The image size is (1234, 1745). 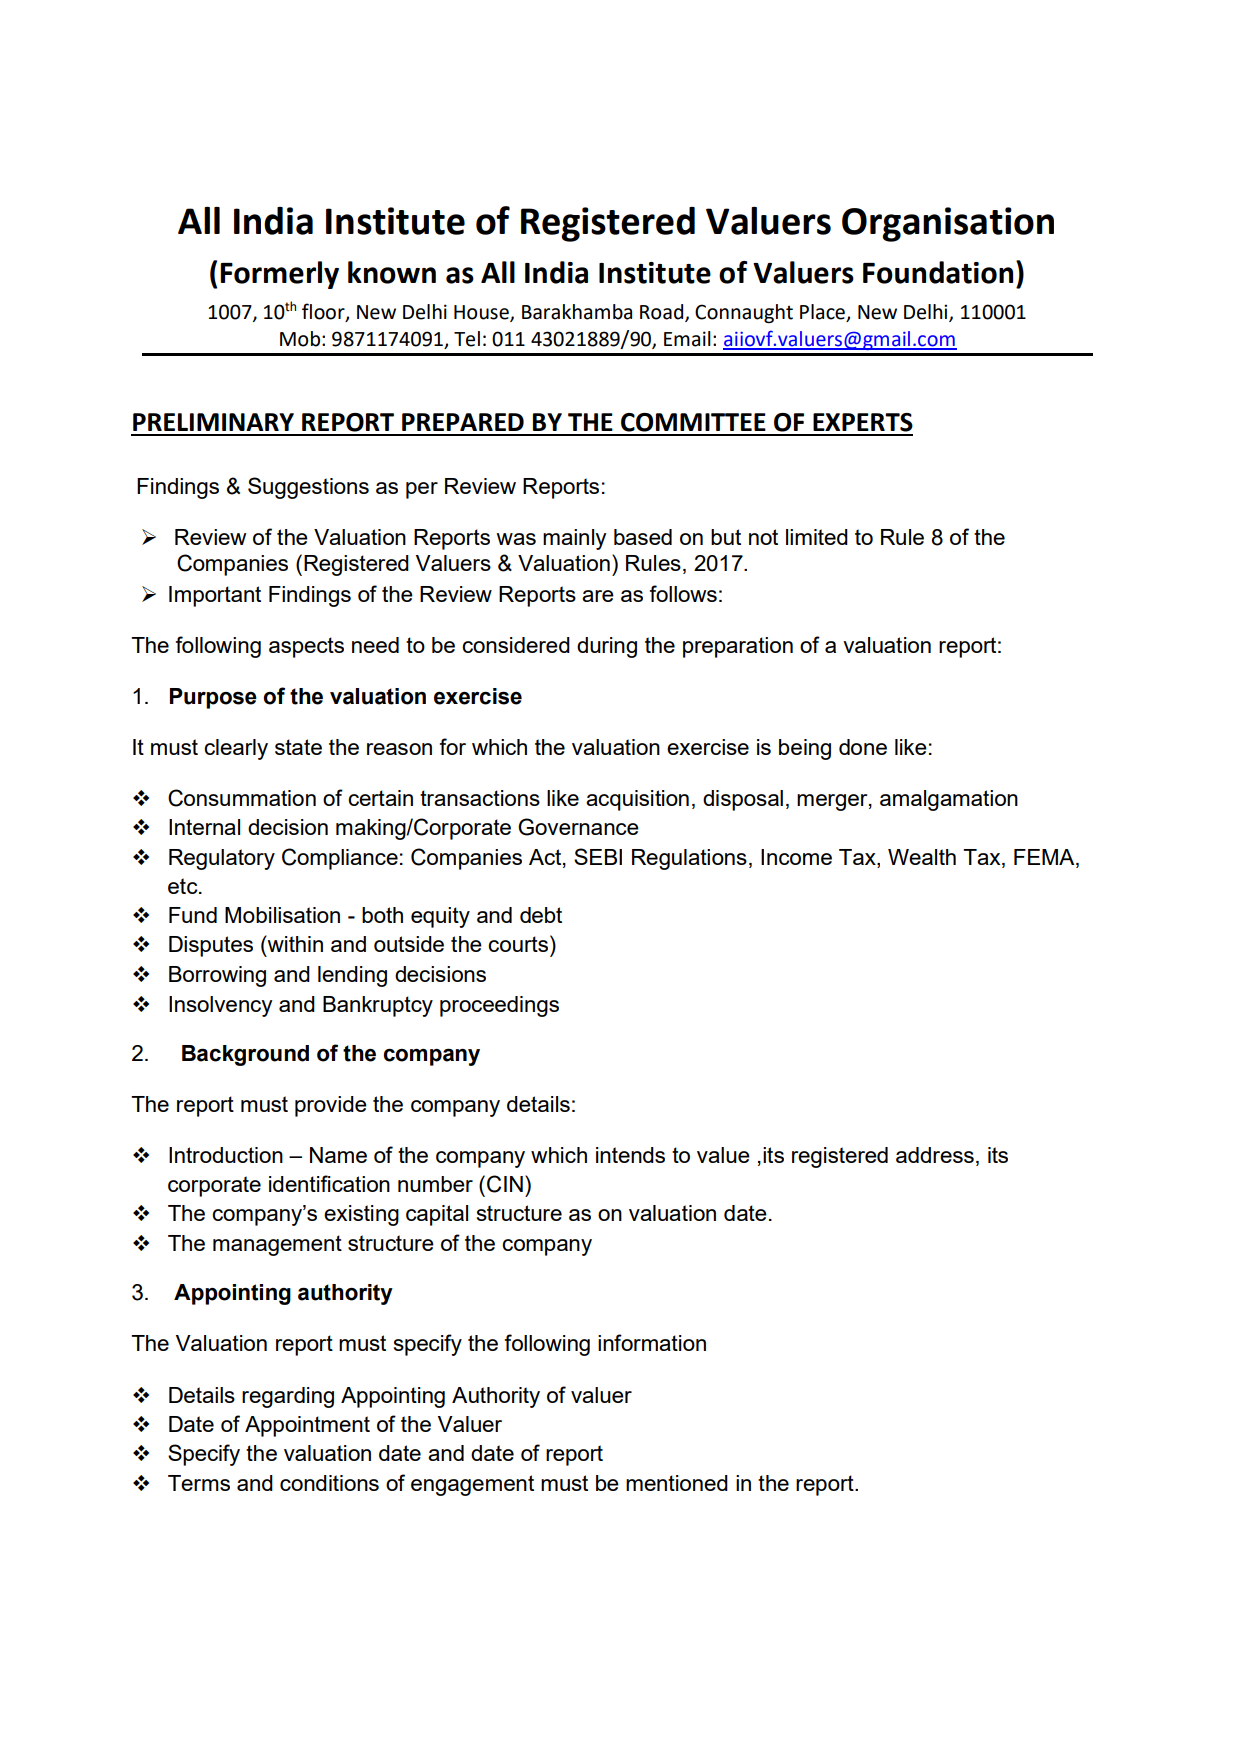 I want to click on Compliance, so click(x=340, y=859).
